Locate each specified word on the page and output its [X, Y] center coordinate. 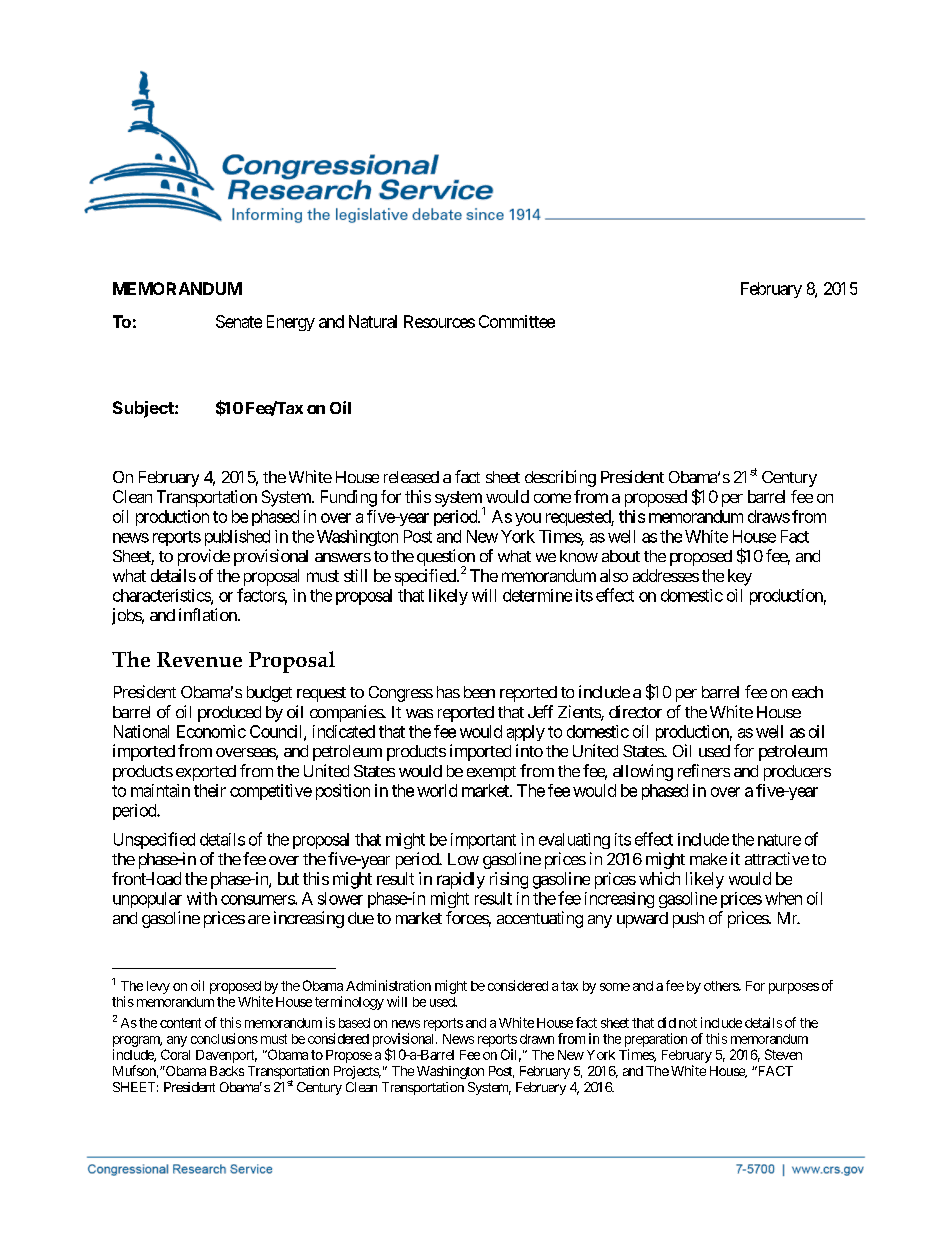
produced [229, 714]
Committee [517, 321]
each [807, 692]
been [479, 692]
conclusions [224, 1038]
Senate [239, 321]
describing [560, 478]
